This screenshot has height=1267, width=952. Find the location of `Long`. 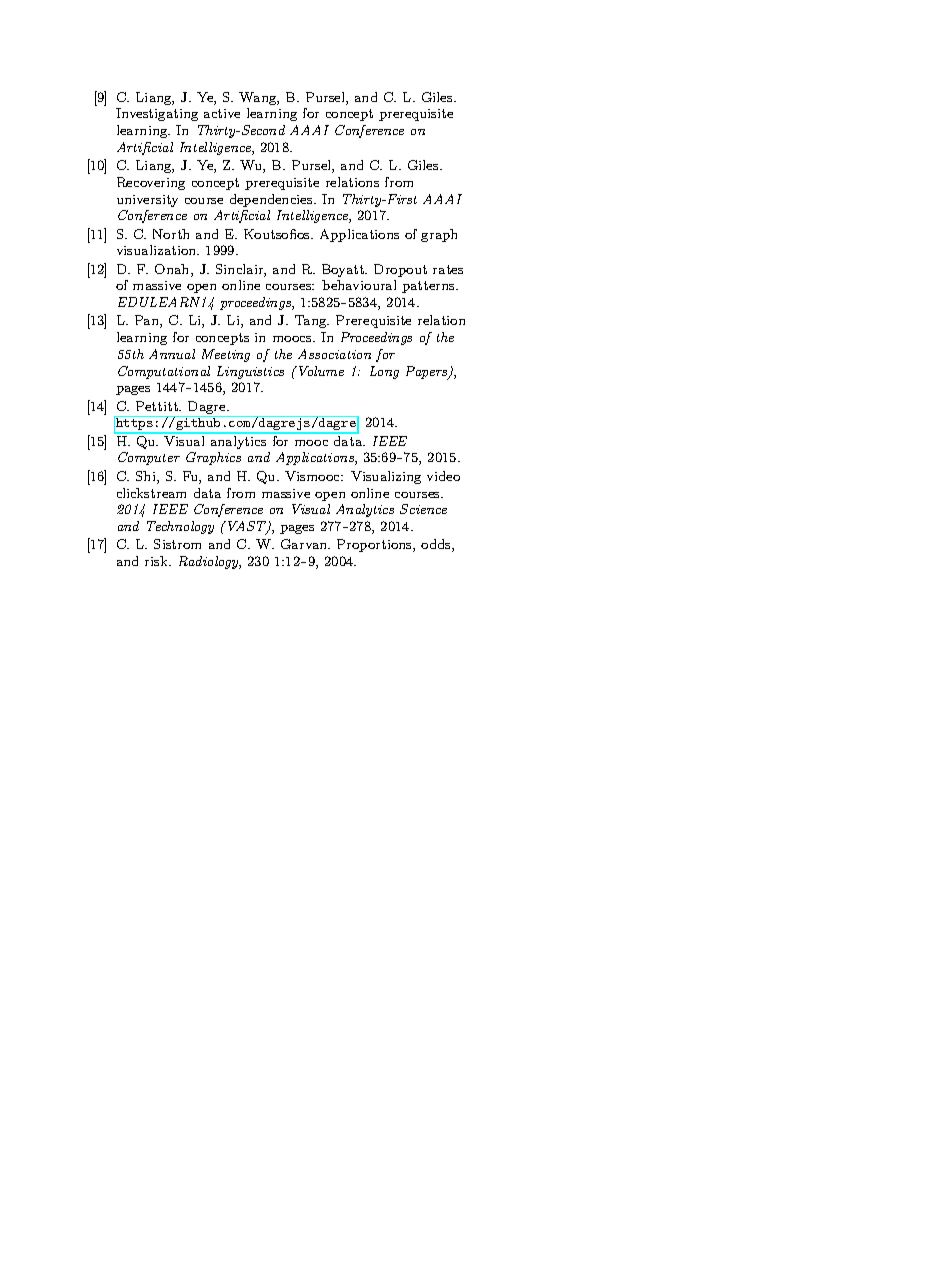

Long is located at coordinates (384, 372).
